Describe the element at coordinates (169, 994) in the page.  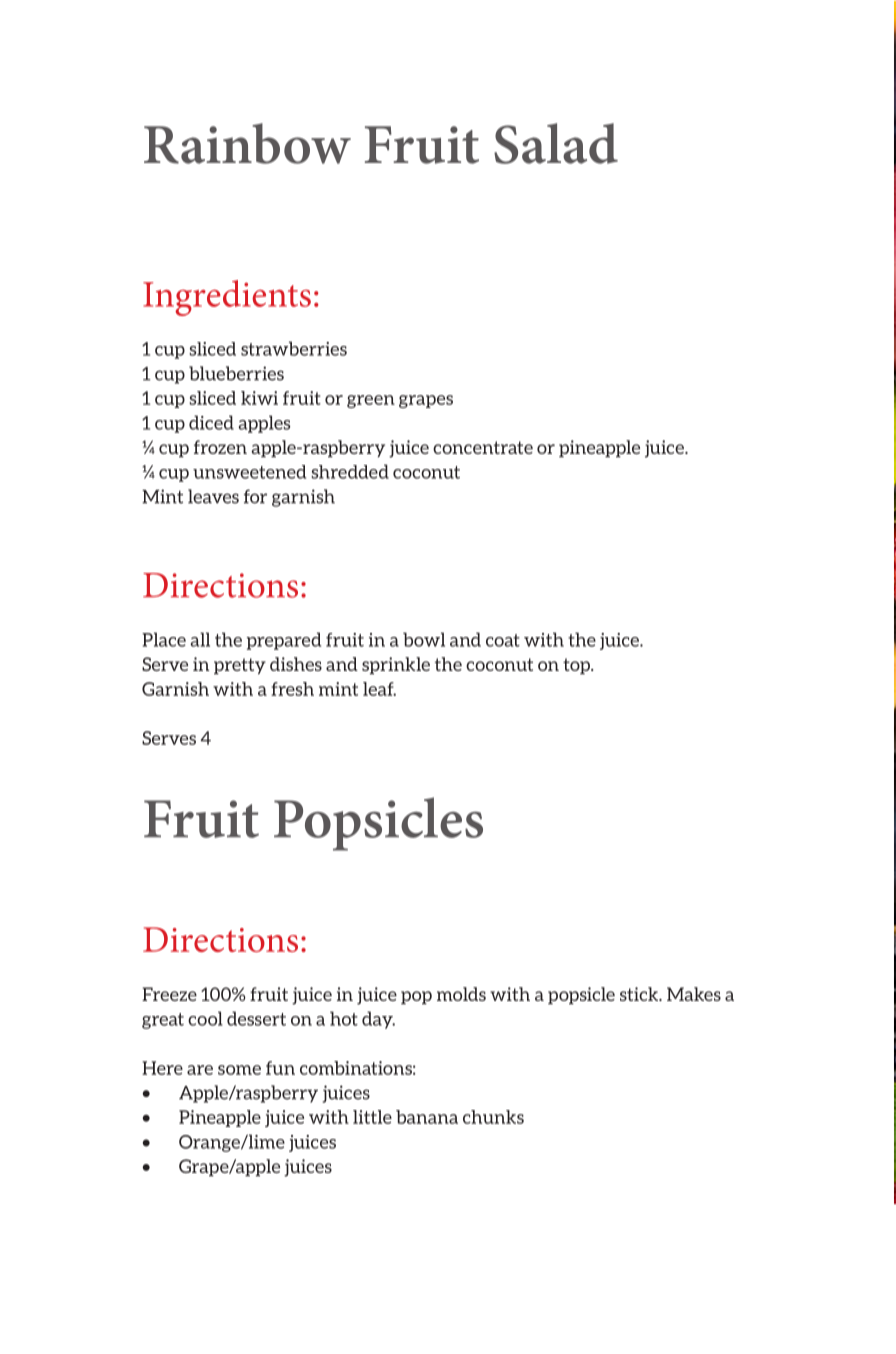
I see `Freeze` at that location.
